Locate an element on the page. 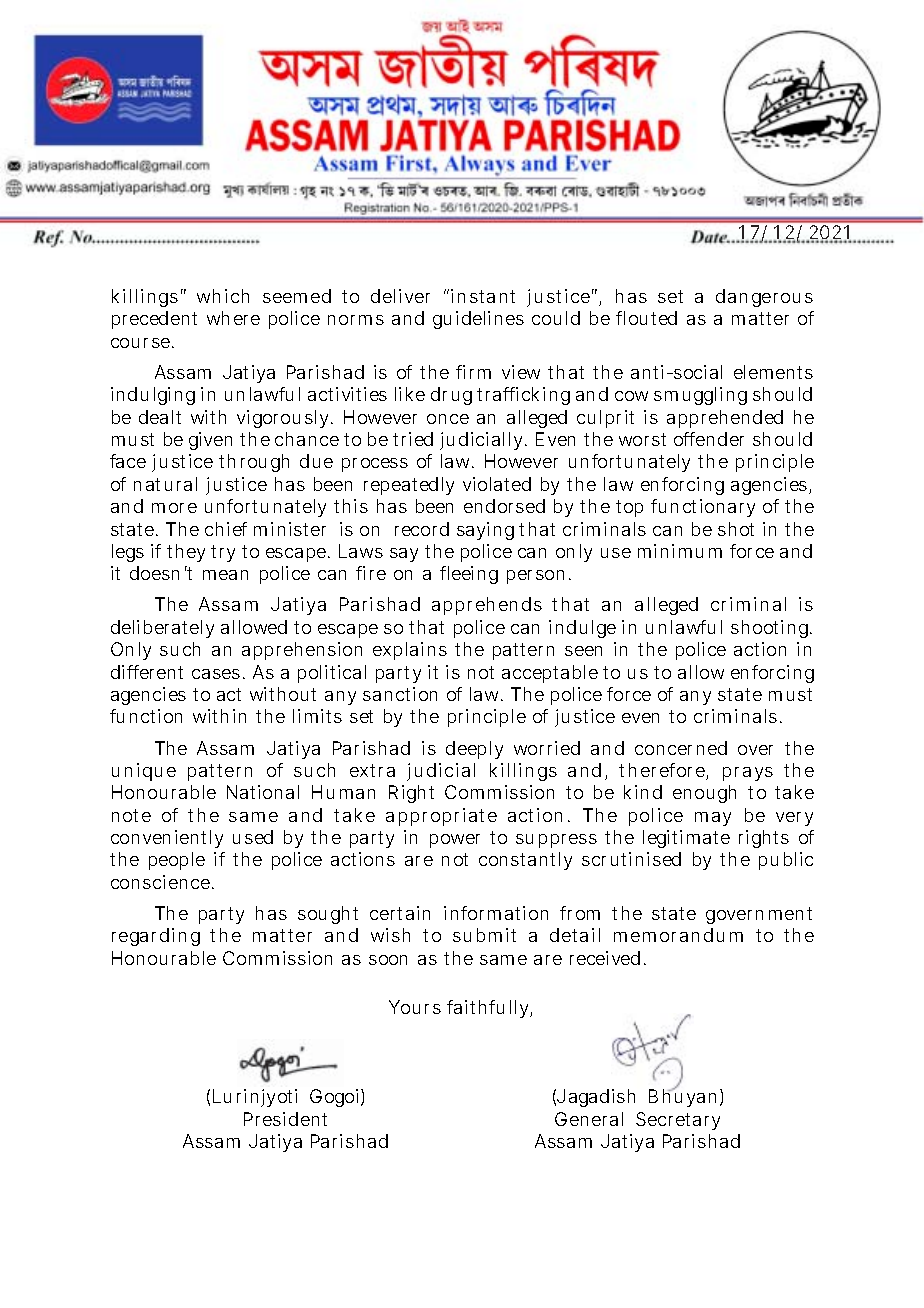 The image size is (924, 1308). natural is located at coordinates (165, 484).
